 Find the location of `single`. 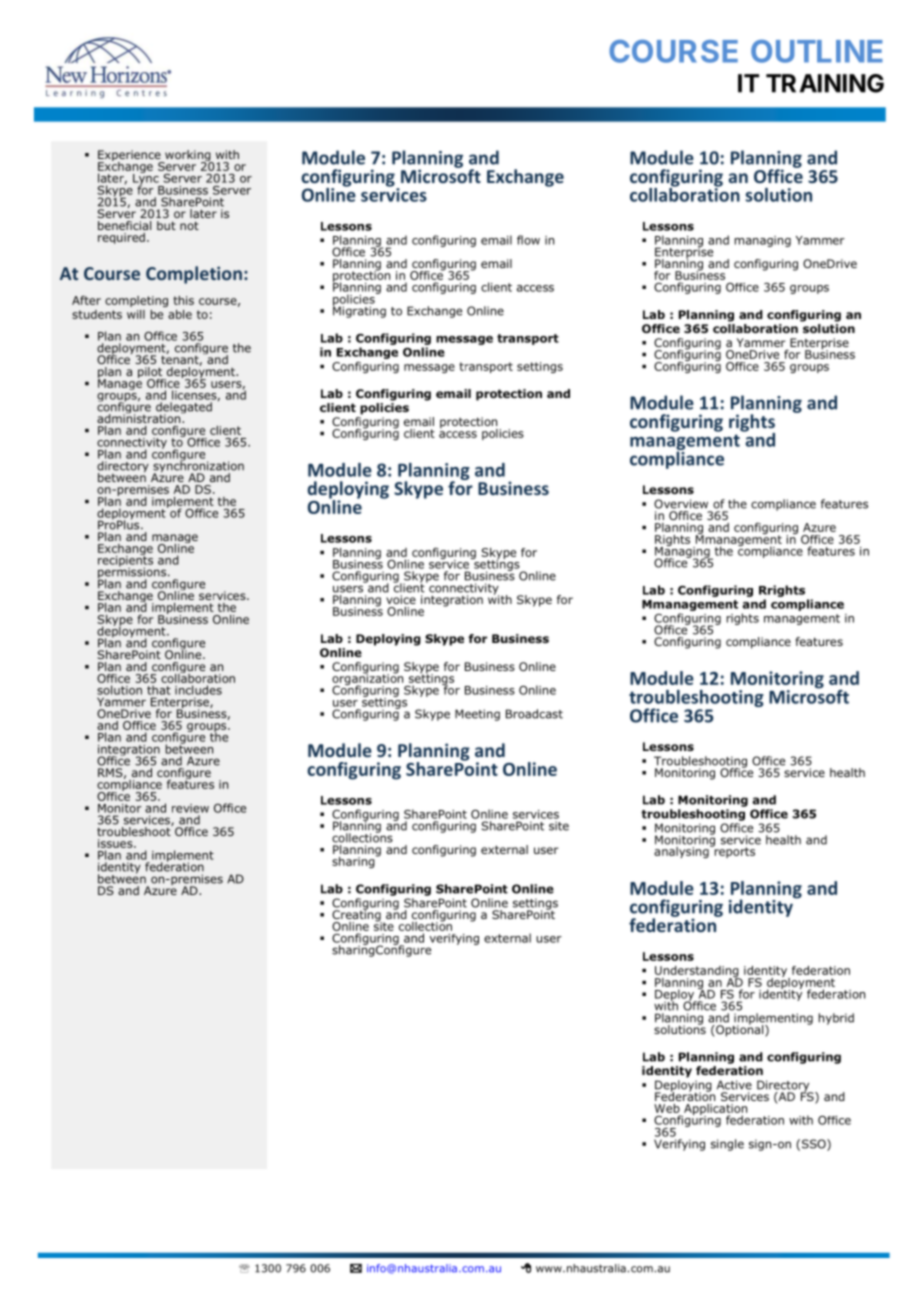

single is located at coordinates (727, 1145).
